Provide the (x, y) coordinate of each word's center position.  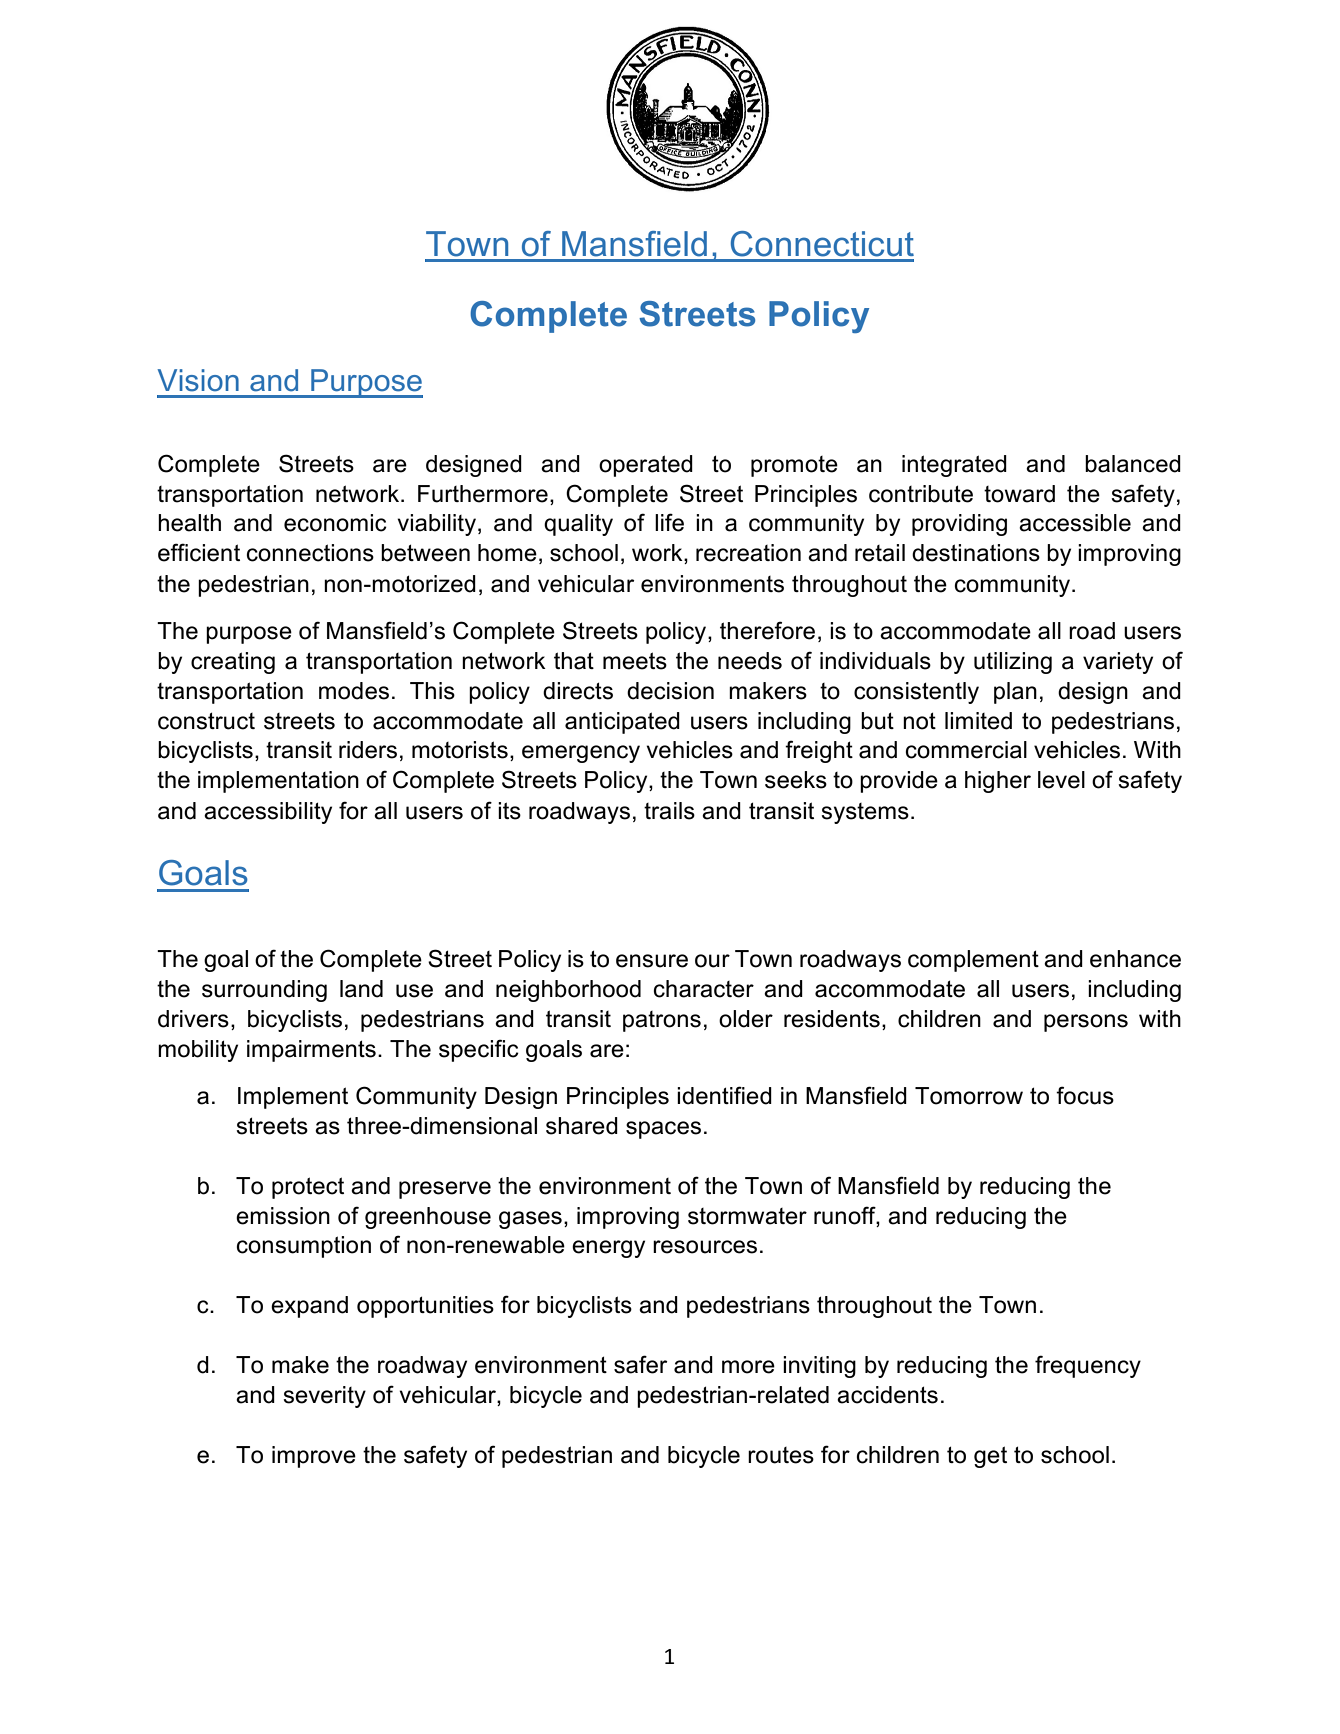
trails (669, 811)
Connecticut (822, 244)
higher (998, 782)
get (990, 1457)
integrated (954, 466)
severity (324, 1397)
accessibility (268, 813)
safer (640, 1364)
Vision (198, 380)
